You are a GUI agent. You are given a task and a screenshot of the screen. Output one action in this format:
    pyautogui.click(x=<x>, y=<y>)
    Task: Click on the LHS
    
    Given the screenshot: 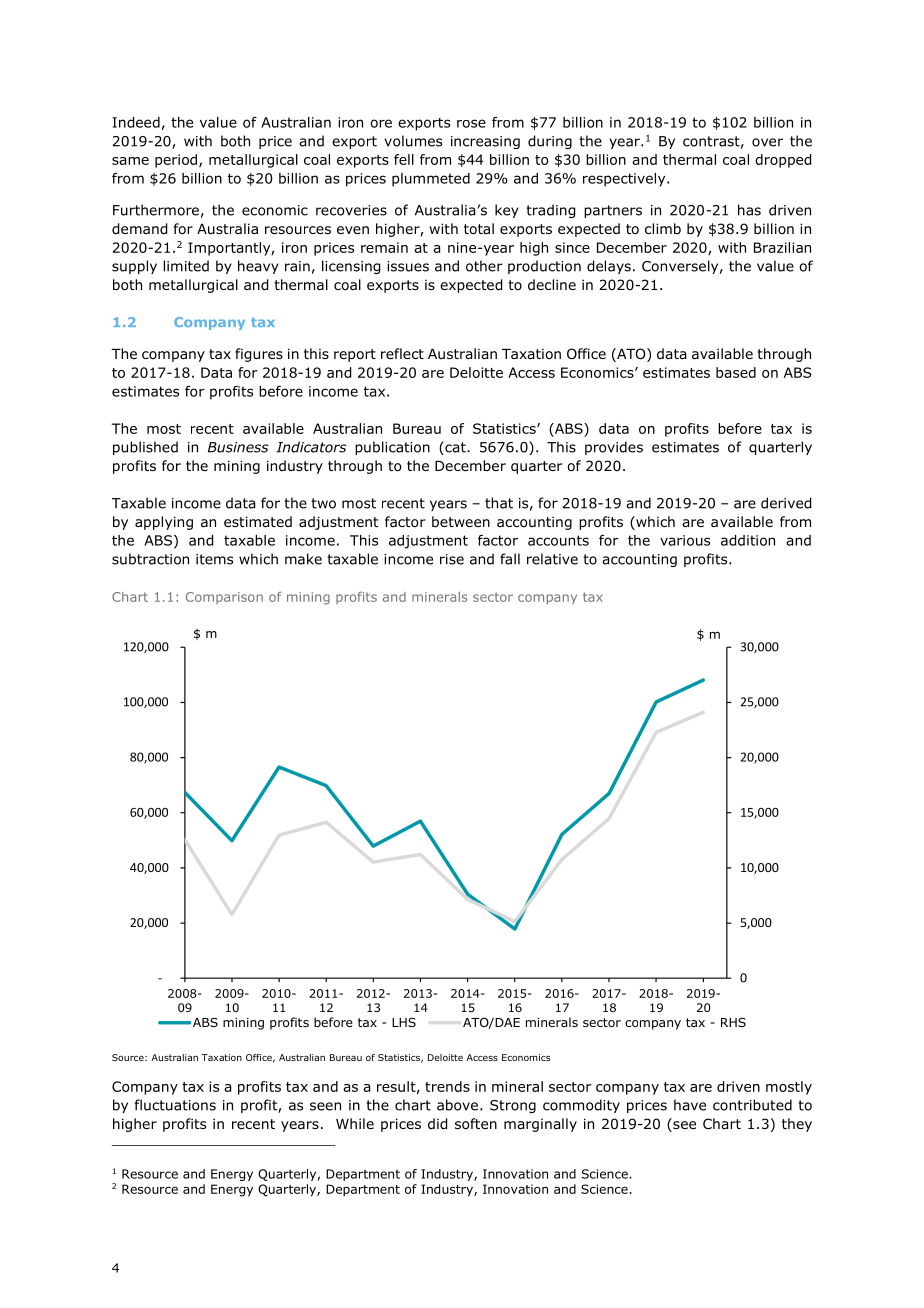 What is the action you would take?
    pyautogui.click(x=404, y=1022)
